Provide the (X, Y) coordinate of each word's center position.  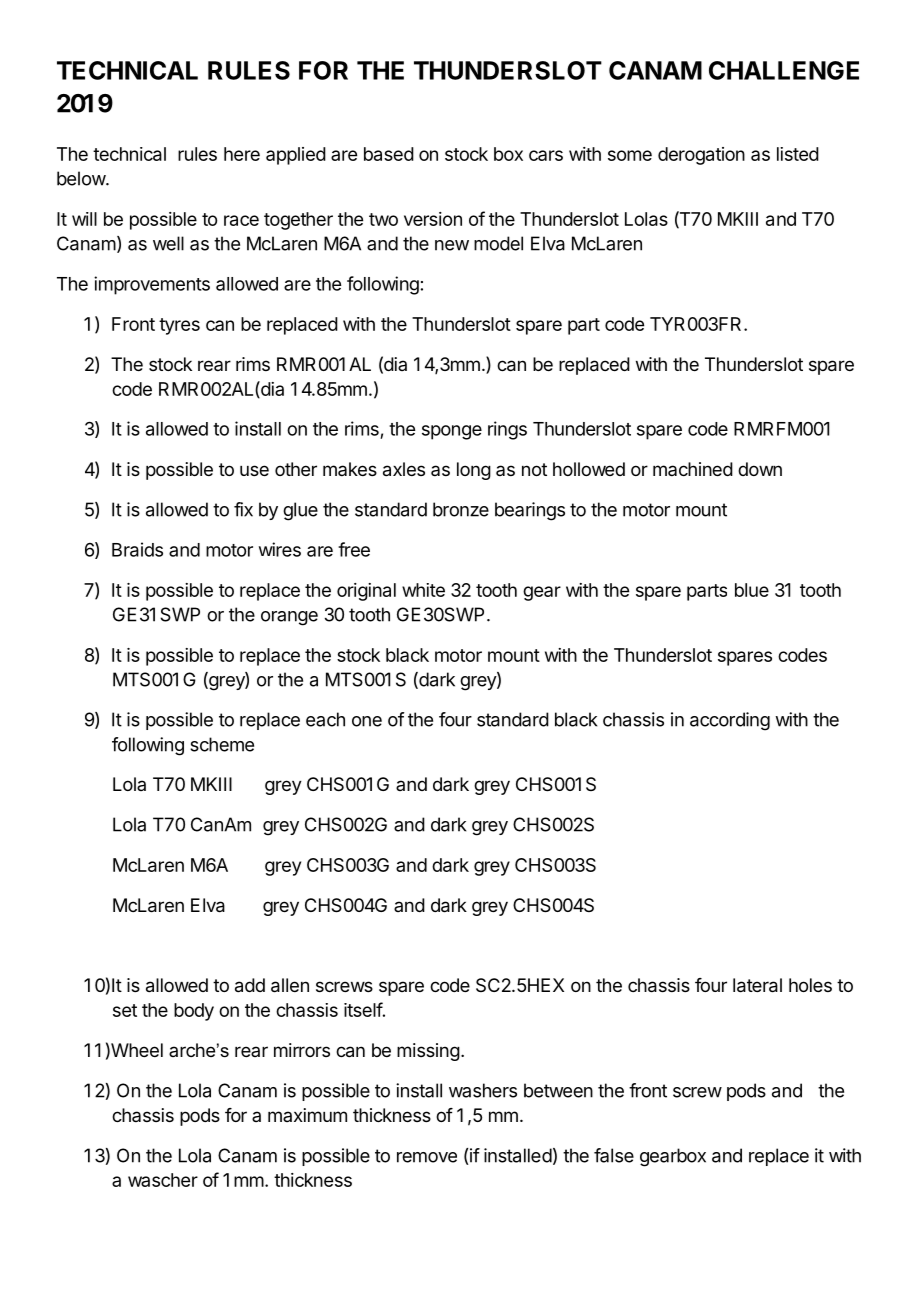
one (367, 721)
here (242, 154)
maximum (307, 1115)
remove (427, 1157)
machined (693, 469)
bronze (461, 509)
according (730, 721)
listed (798, 154)
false (614, 1155)
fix (243, 509)
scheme (222, 744)
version (433, 219)
